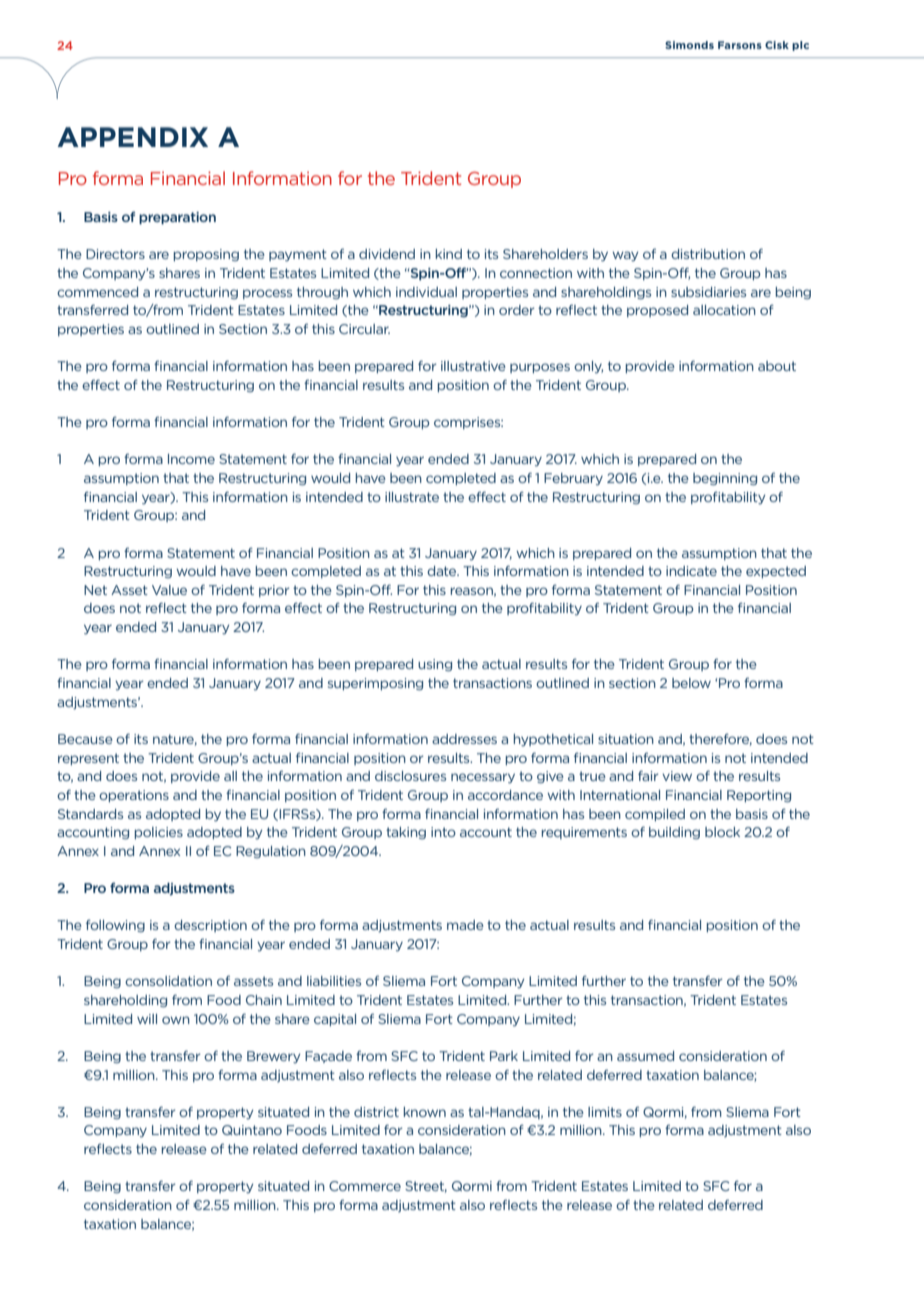 The image size is (924, 1308). What do you see at coordinates (425, 1112) in the screenshot?
I see `known` at bounding box center [425, 1112].
